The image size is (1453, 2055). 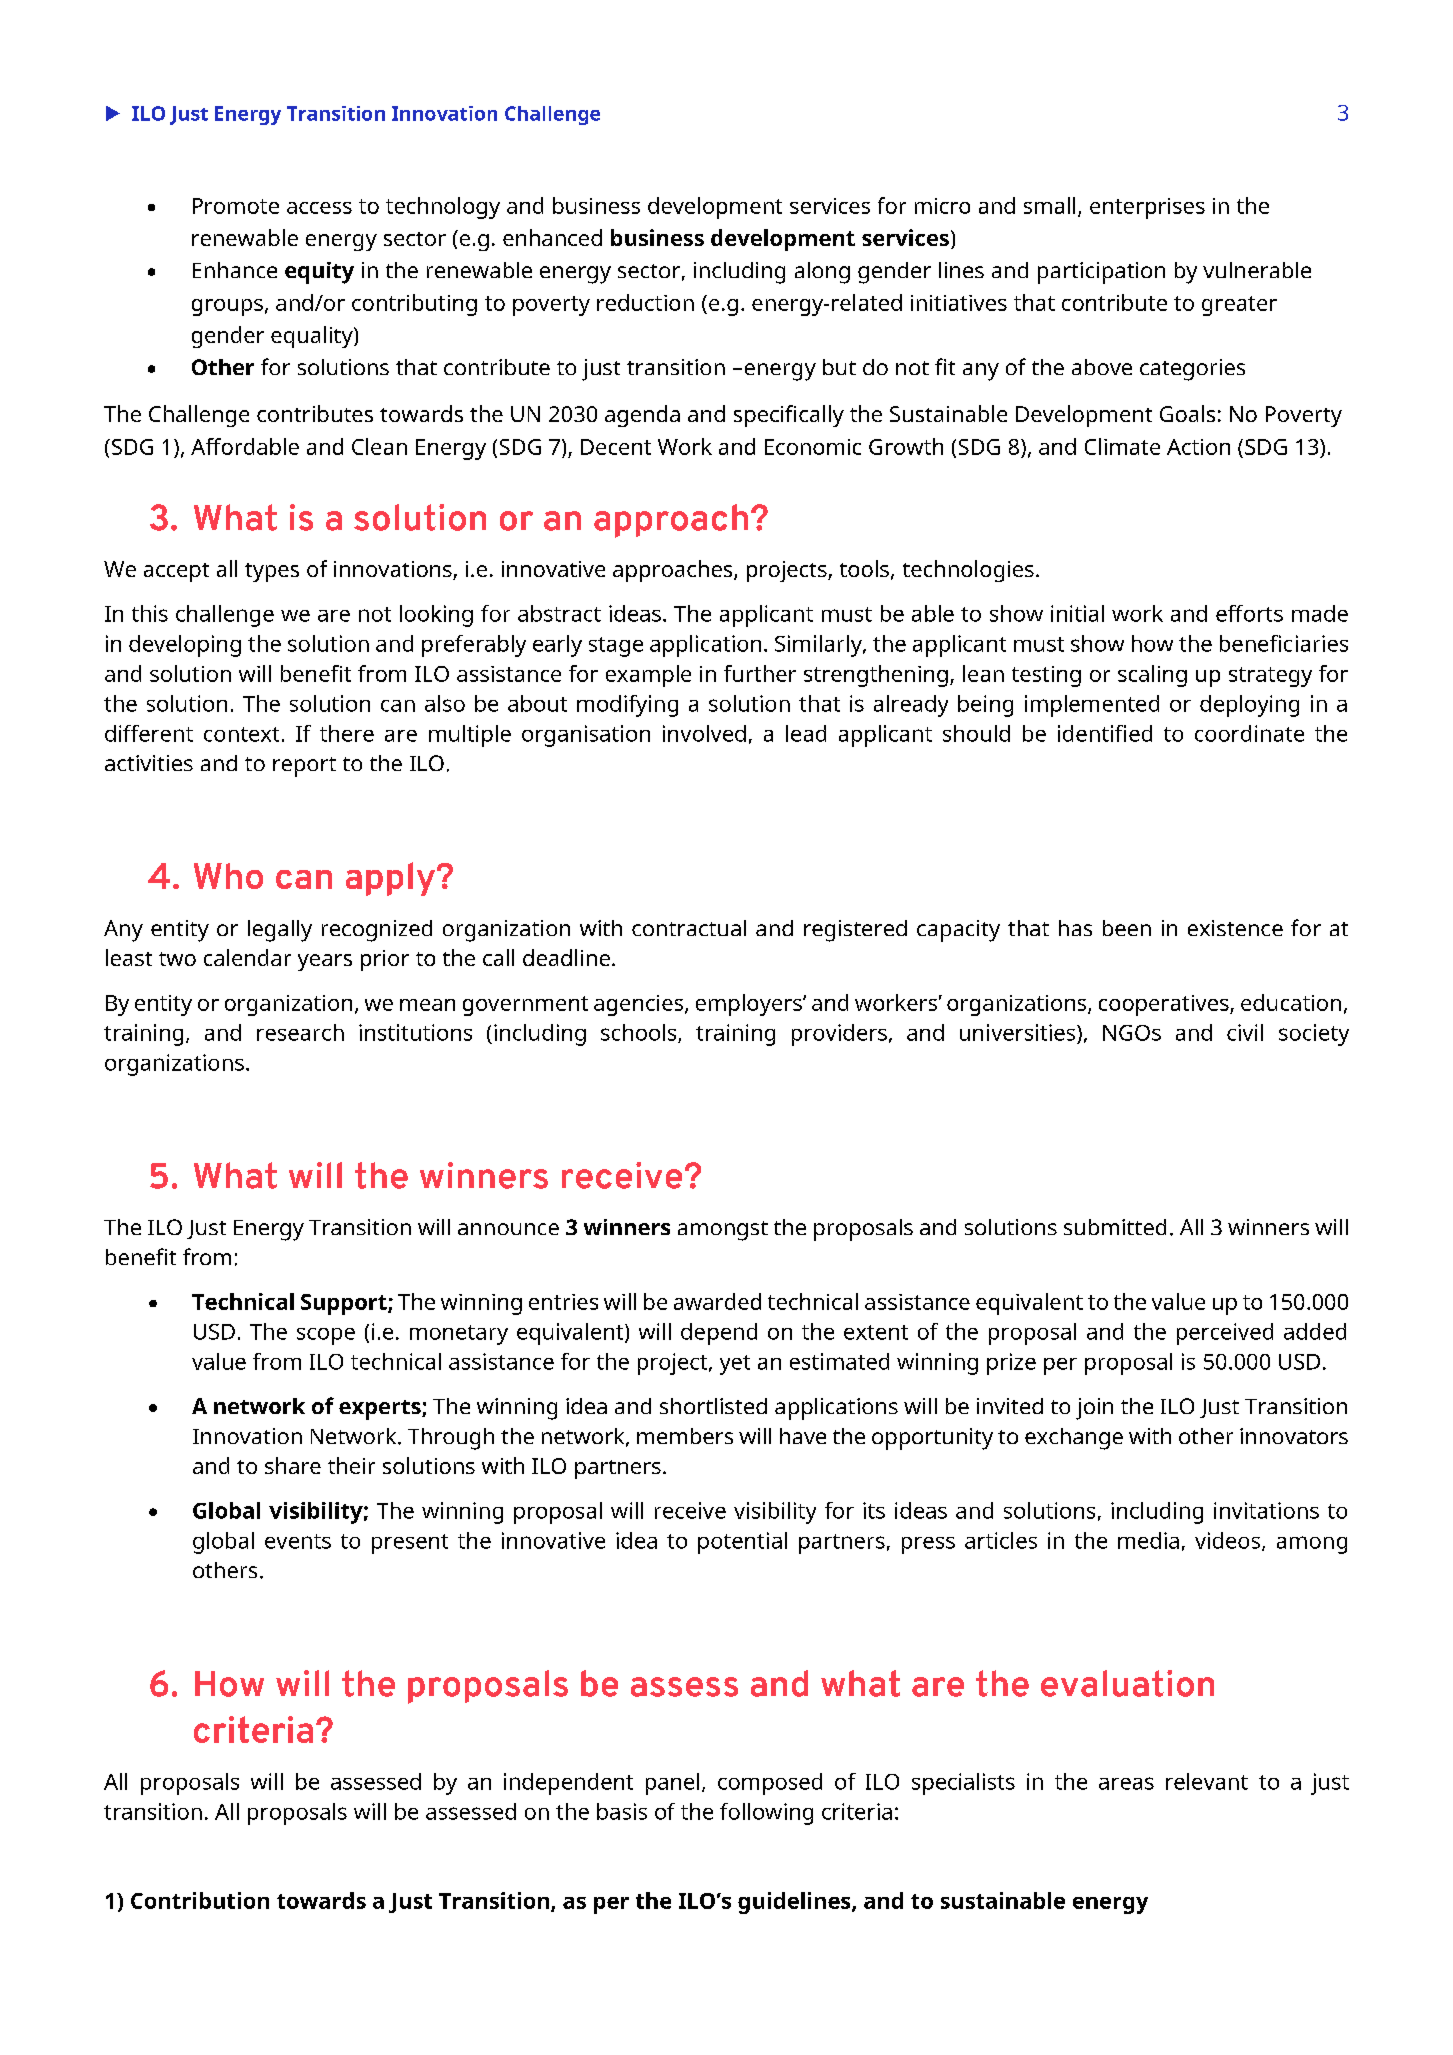 I want to click on Contribution, so click(x=200, y=1900).
